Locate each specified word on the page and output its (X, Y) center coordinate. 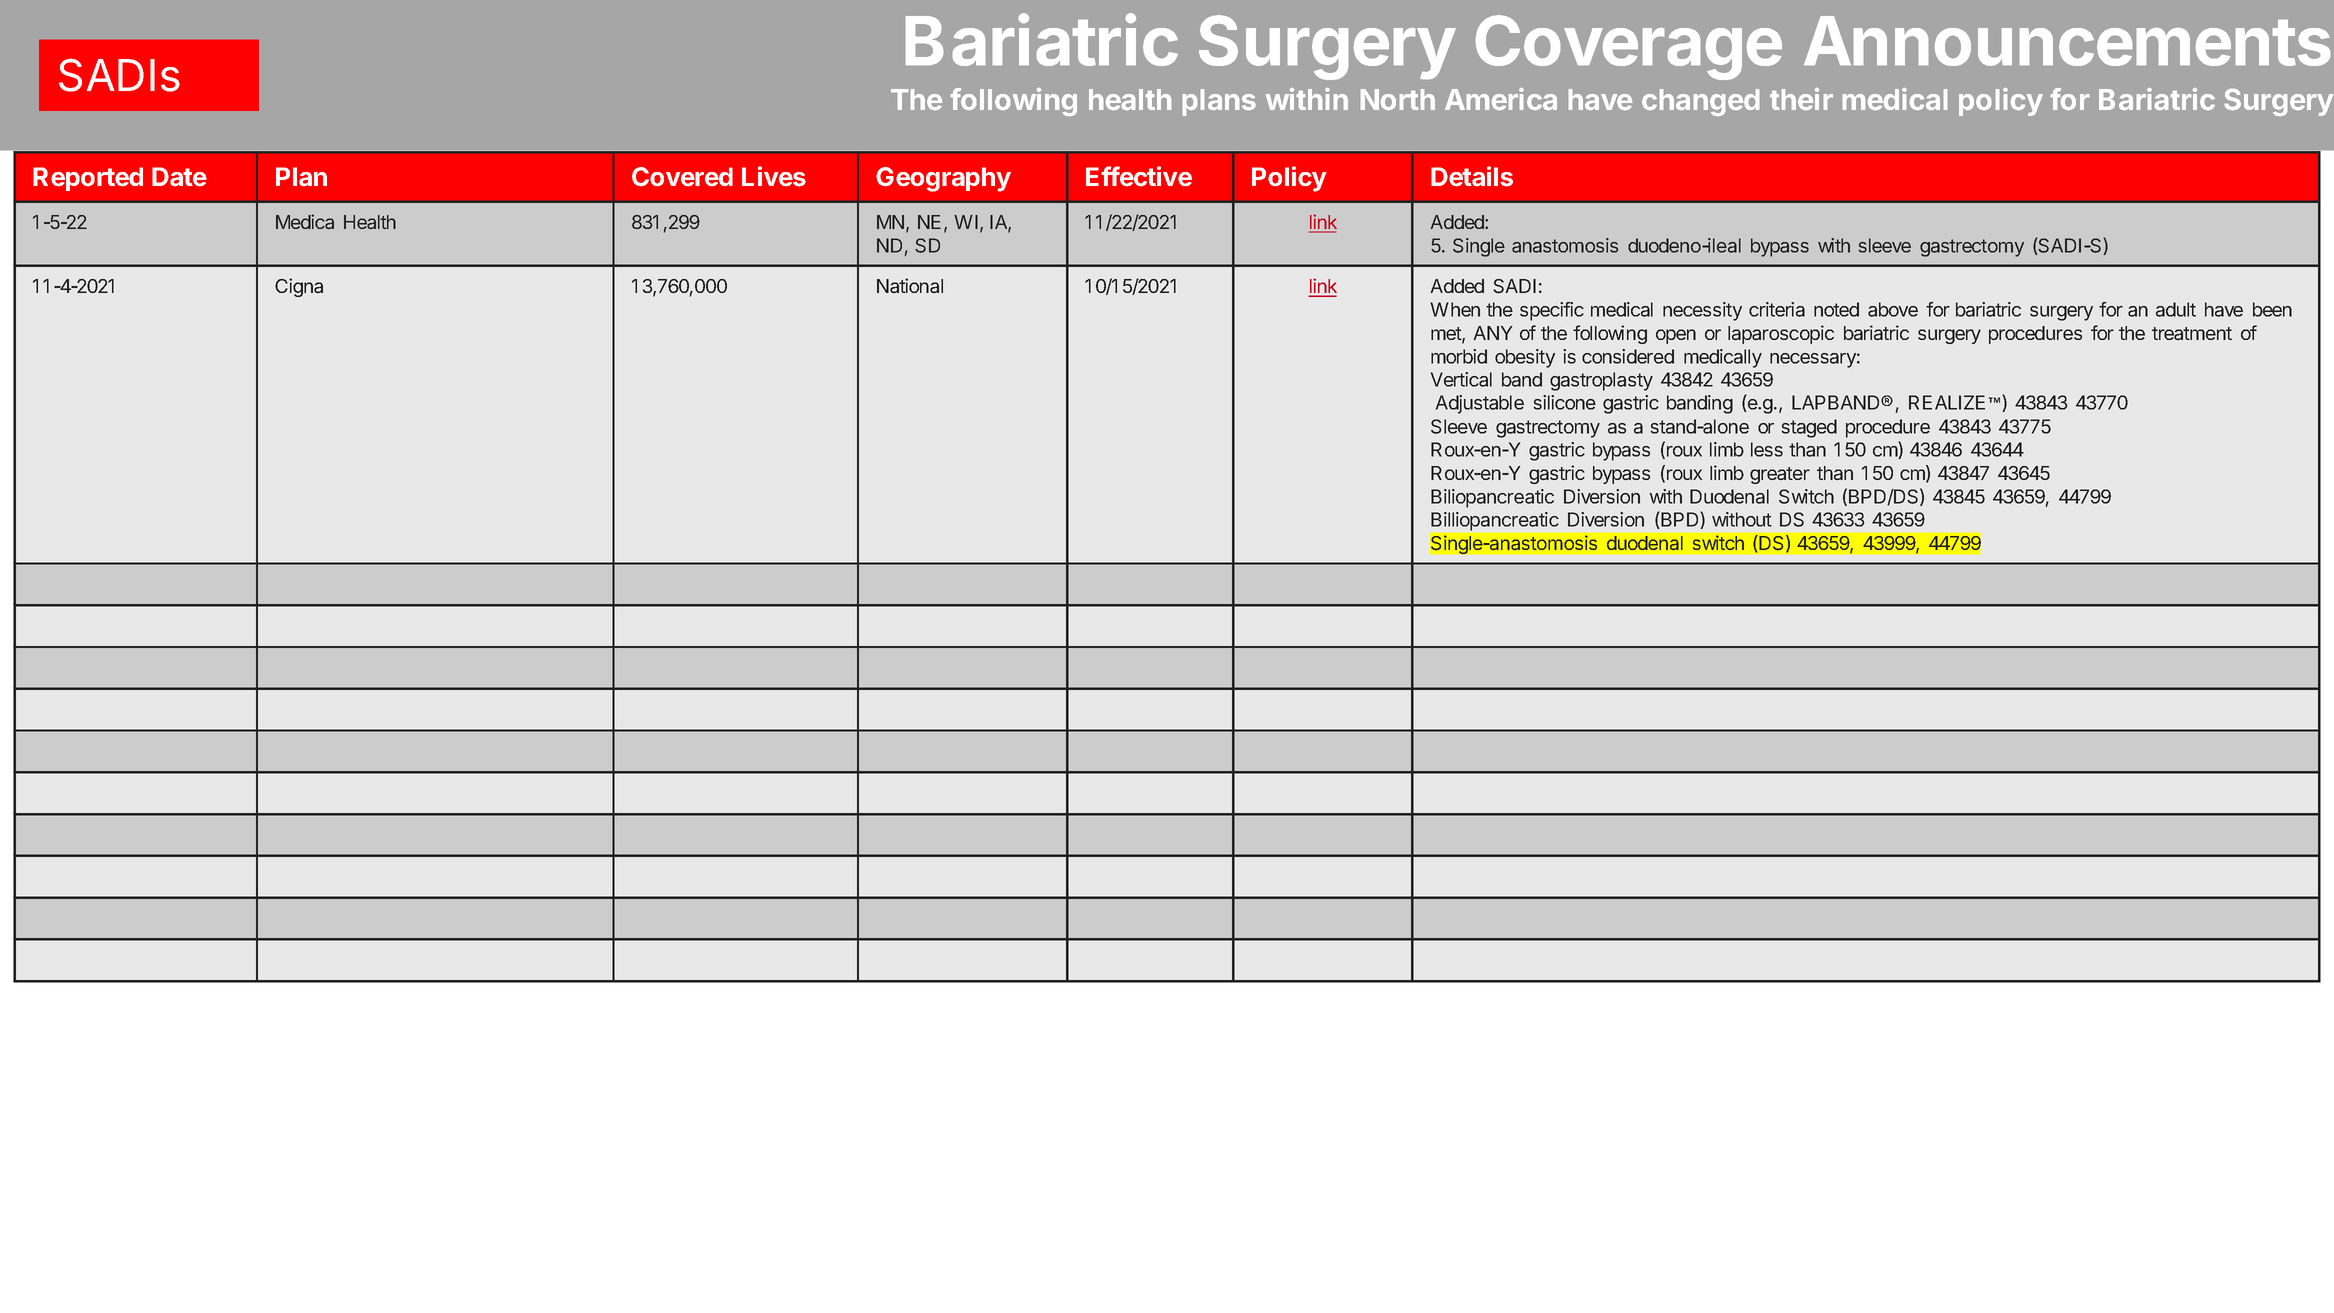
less (1767, 449)
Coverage (1629, 47)
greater (1780, 475)
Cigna (299, 287)
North (1398, 99)
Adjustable (1480, 404)
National (910, 285)
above (1893, 309)
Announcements (2067, 41)
